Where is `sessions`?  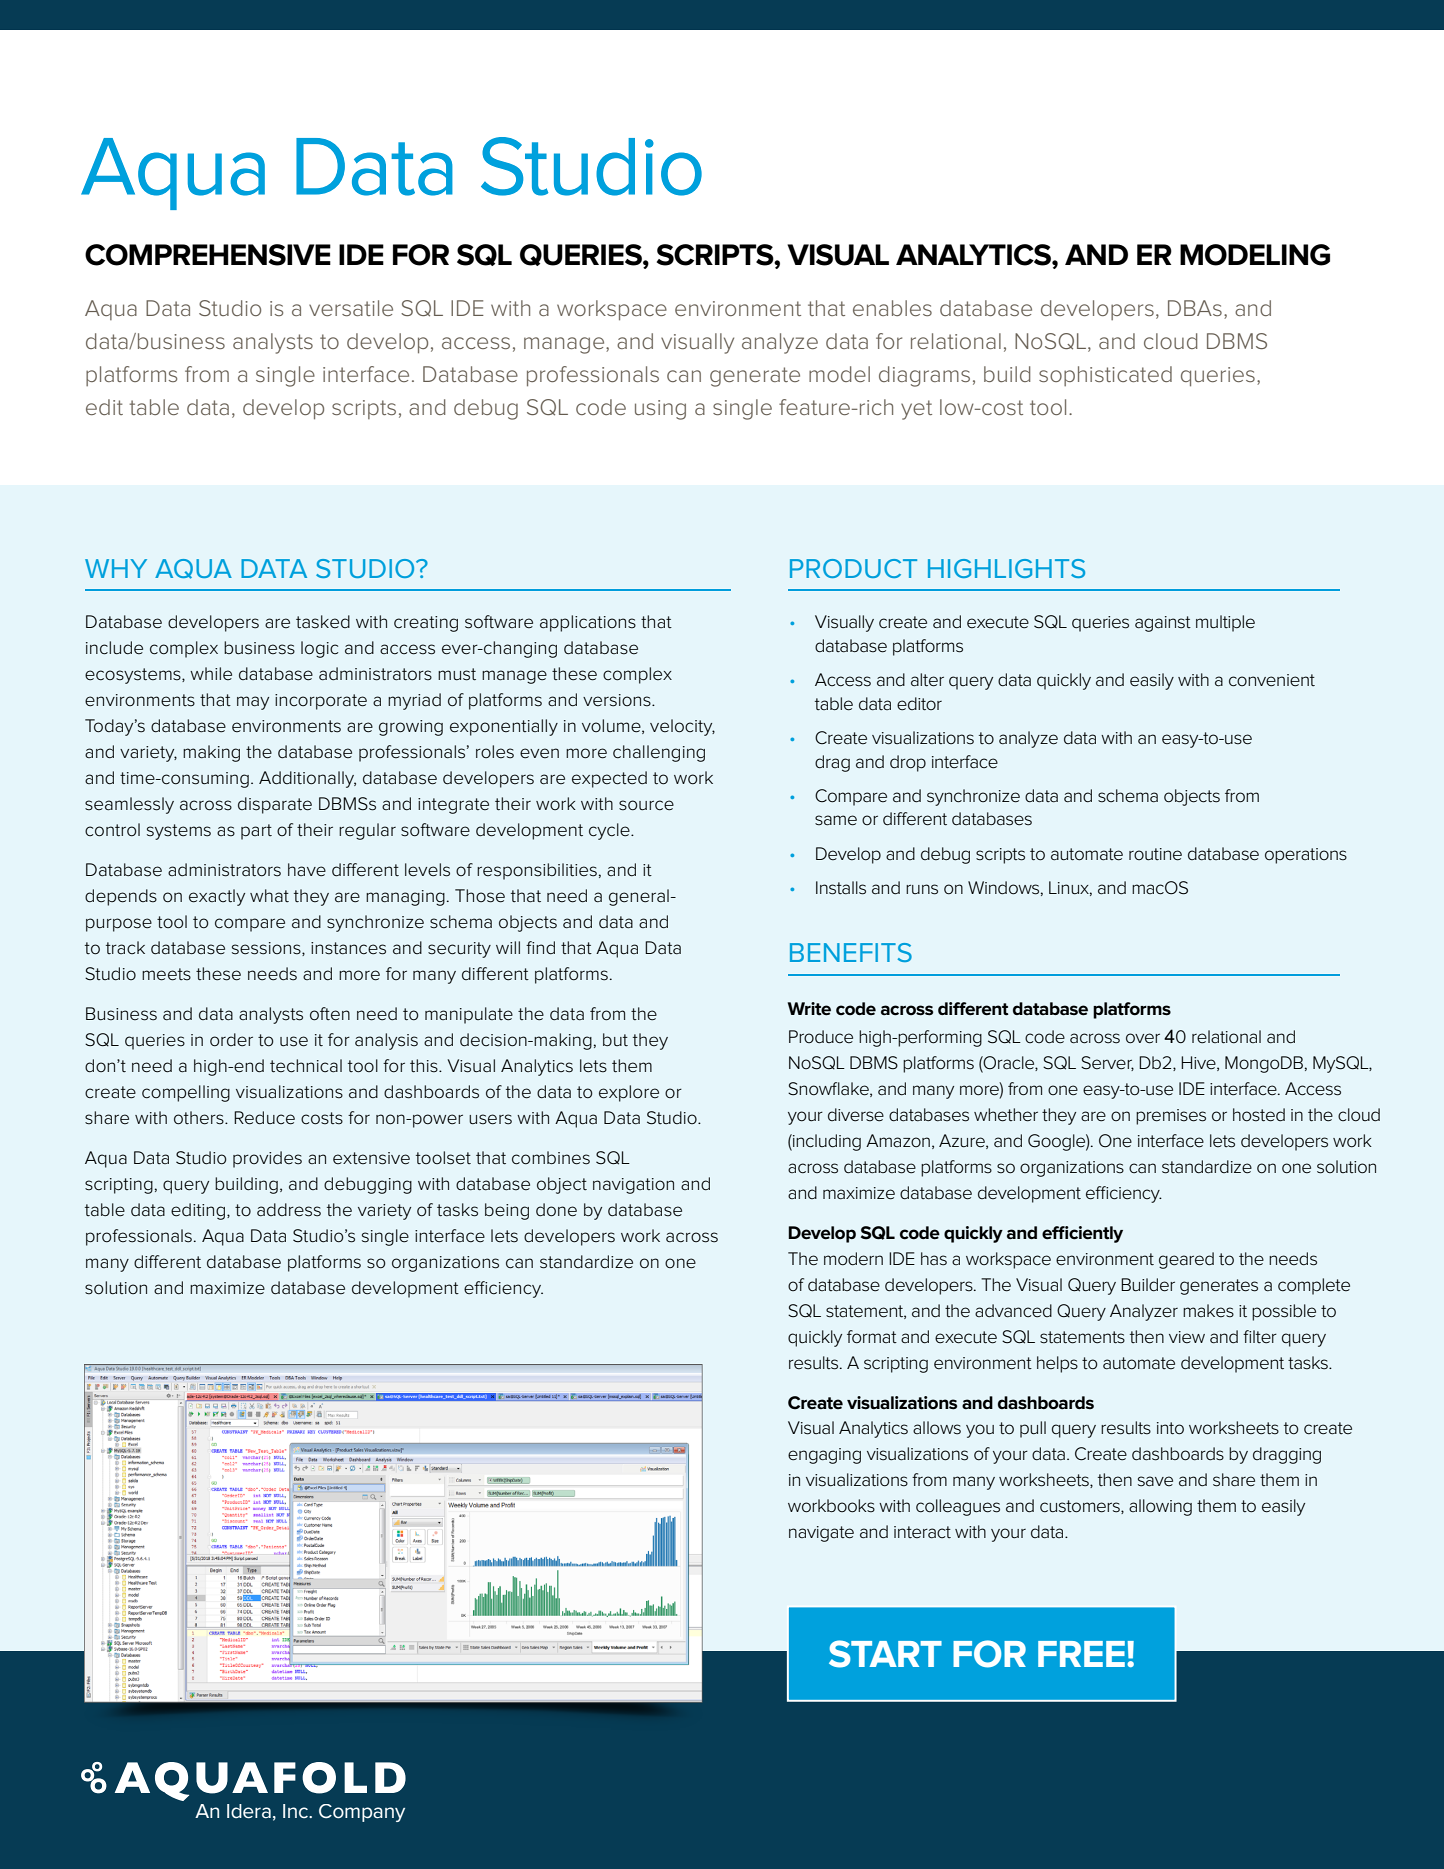 sessions is located at coordinates (267, 949).
